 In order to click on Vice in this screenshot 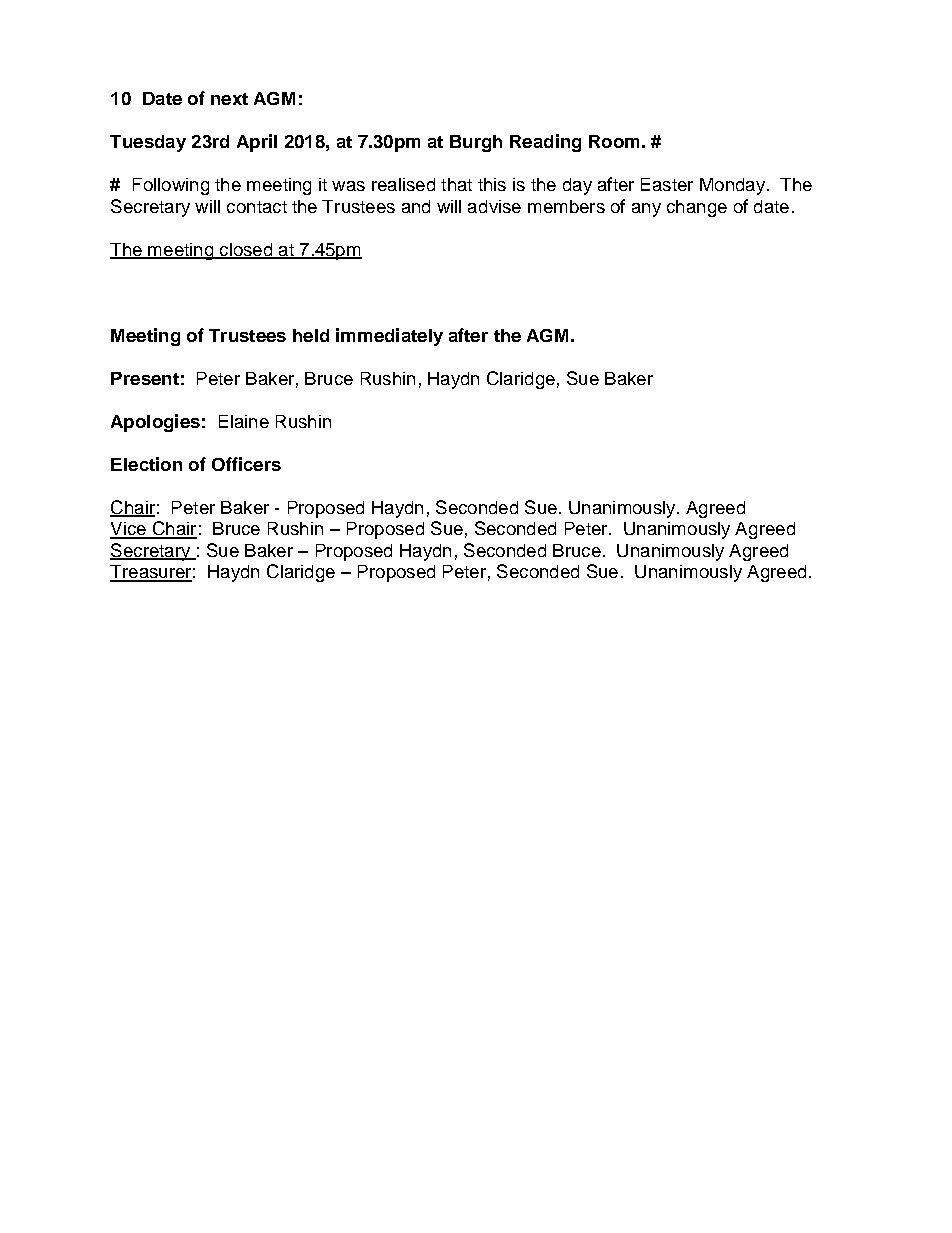, I will do `click(129, 530)`.
